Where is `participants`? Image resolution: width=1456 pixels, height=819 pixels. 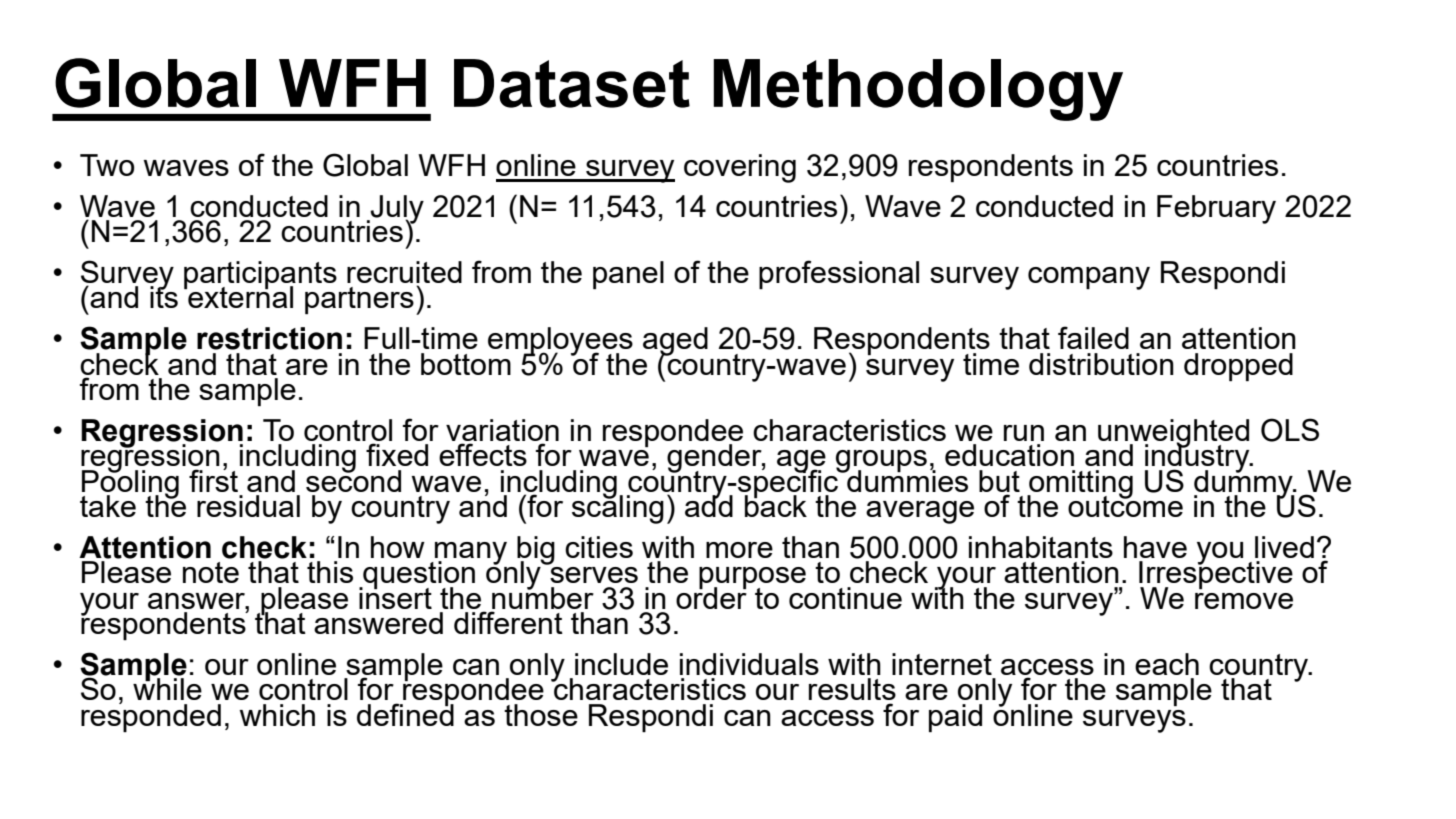 participants is located at coordinates (260, 276).
